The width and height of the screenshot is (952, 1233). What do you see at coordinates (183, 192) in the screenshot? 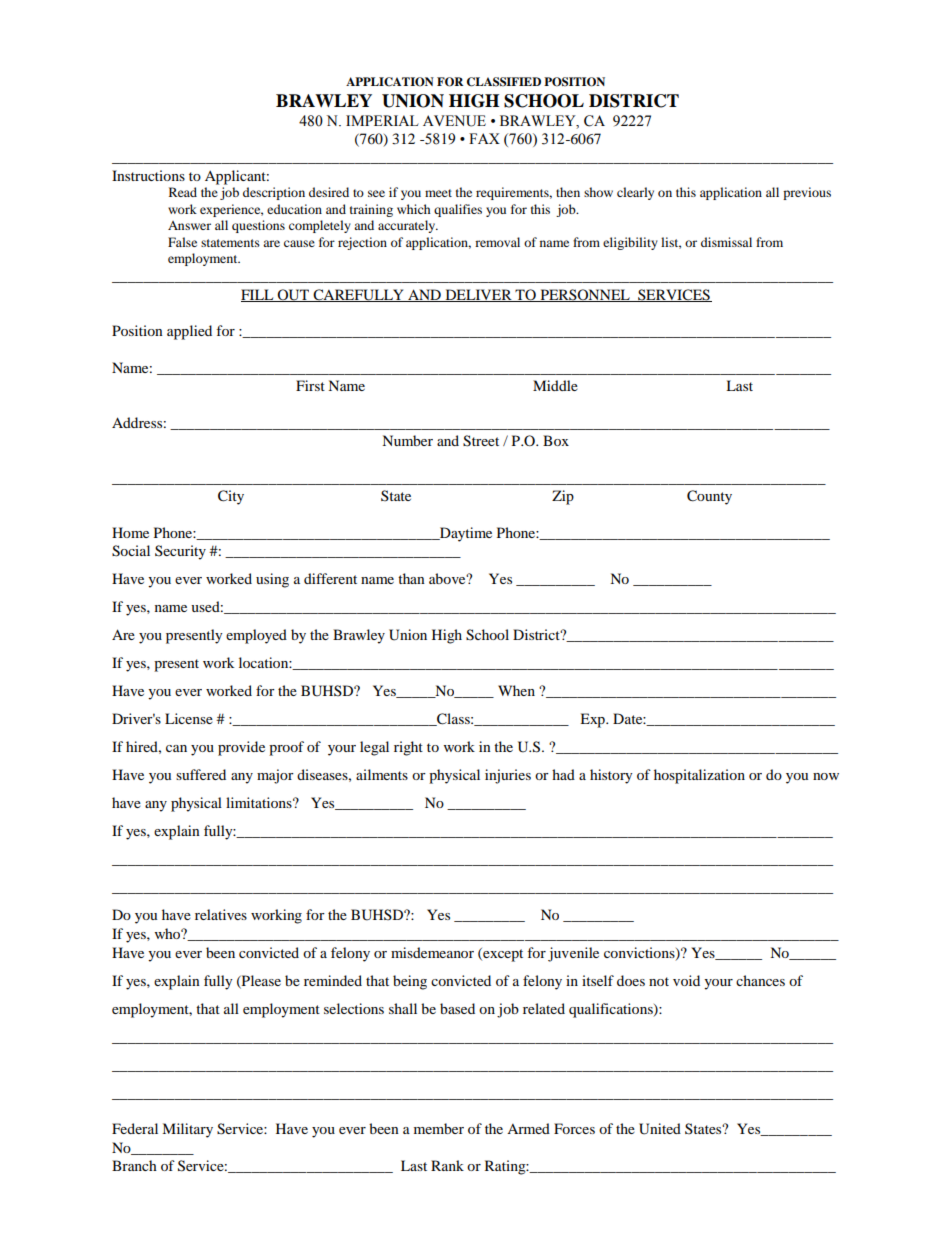
I see `Read` at bounding box center [183, 192].
